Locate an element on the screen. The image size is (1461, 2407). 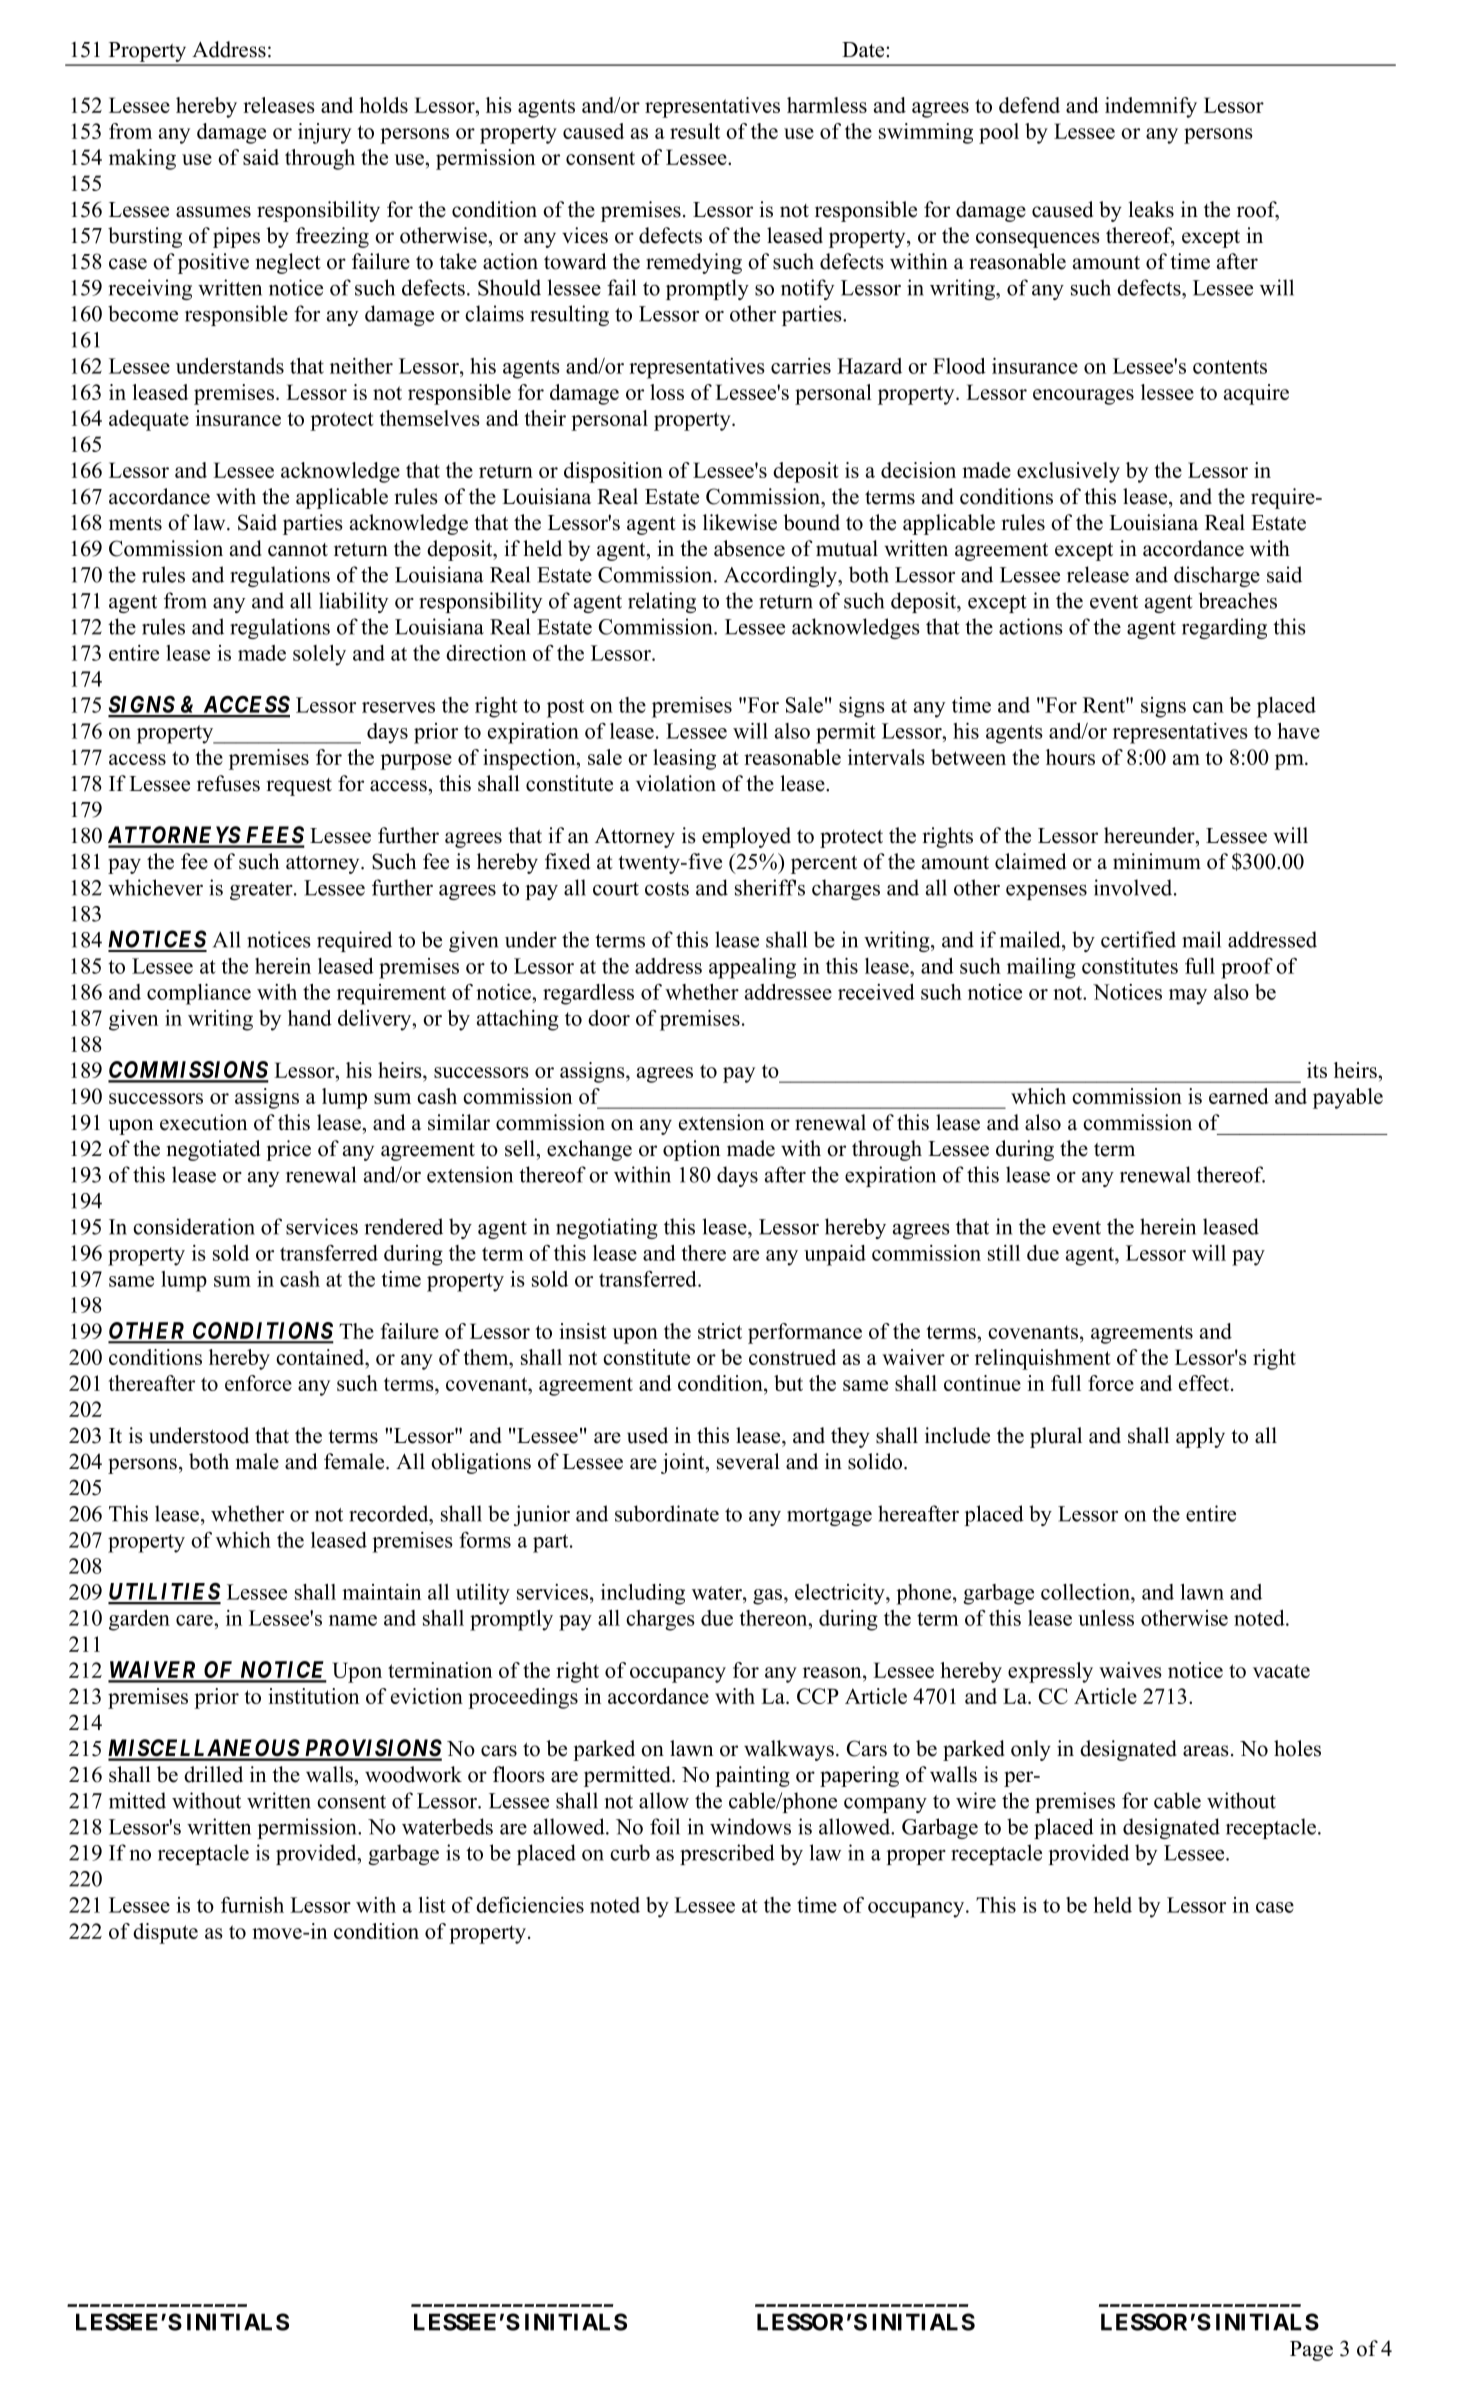
painting is located at coordinates (752, 1776).
